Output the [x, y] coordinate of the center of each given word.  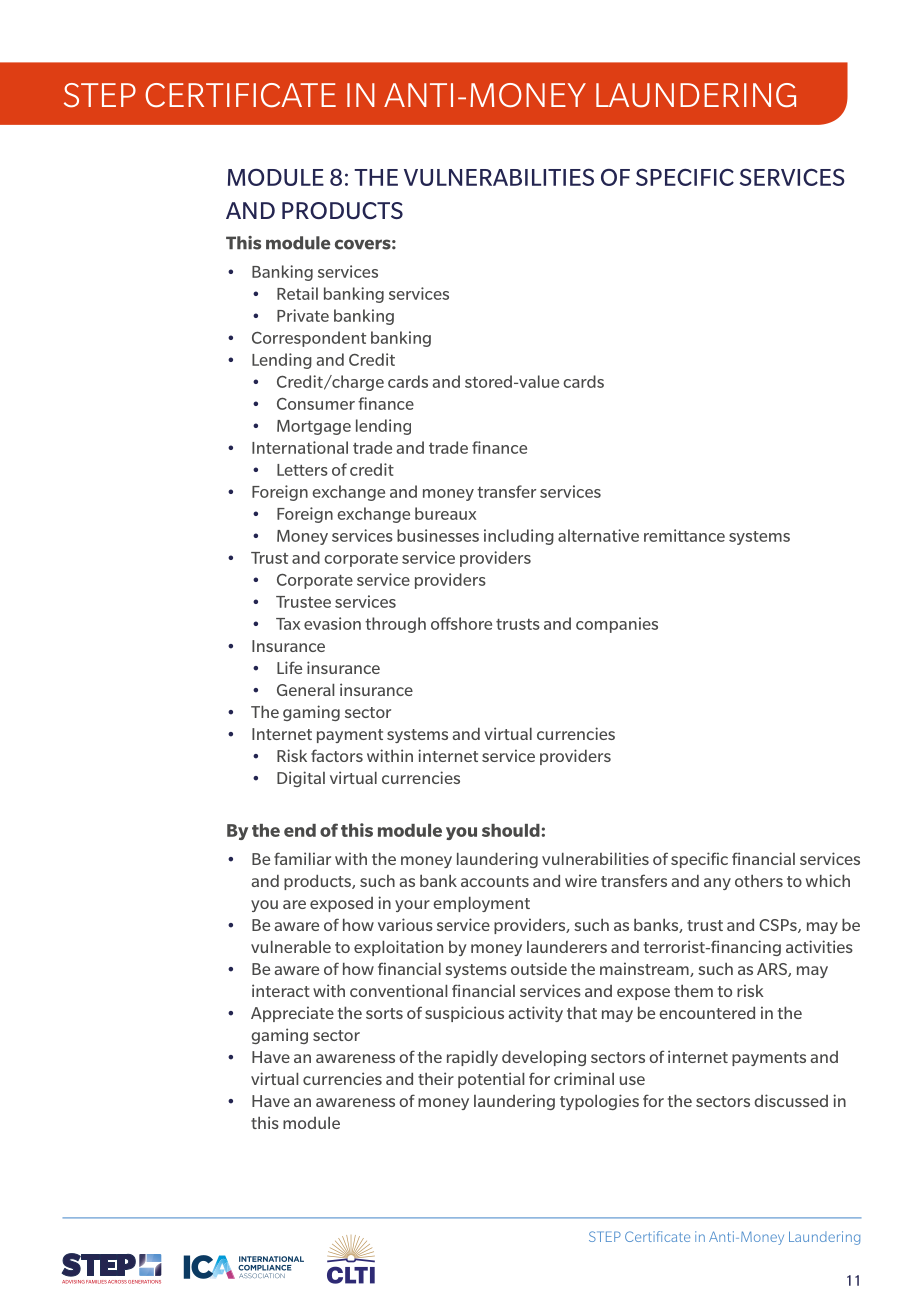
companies [617, 625]
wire [581, 880]
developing [544, 1058]
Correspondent [309, 339]
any [717, 884]
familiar [302, 858]
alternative [598, 535]
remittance [684, 535]
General [305, 690]
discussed [791, 1100]
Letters [302, 470]
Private [303, 315]
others [759, 881]
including [519, 537]
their [436, 1078]
